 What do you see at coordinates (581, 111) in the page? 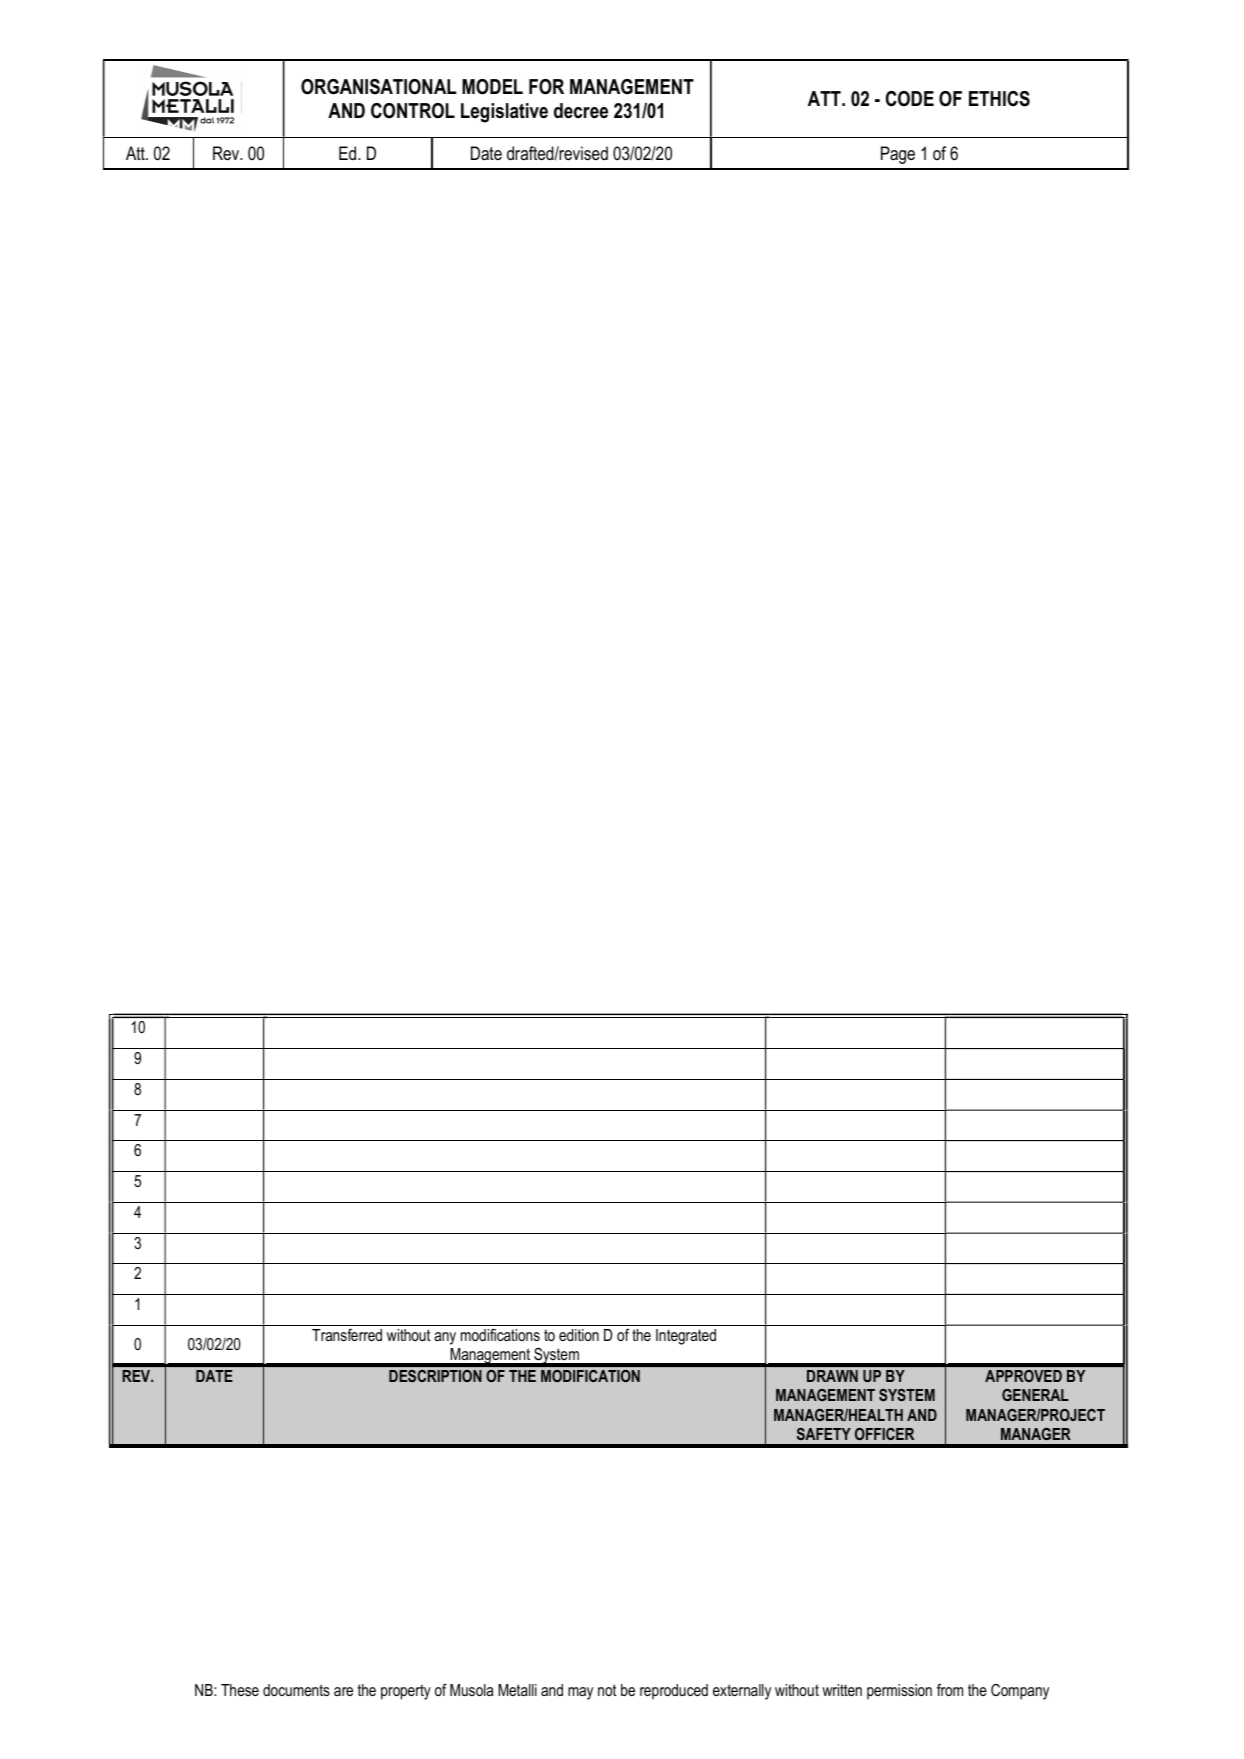
I see `decree` at bounding box center [581, 111].
